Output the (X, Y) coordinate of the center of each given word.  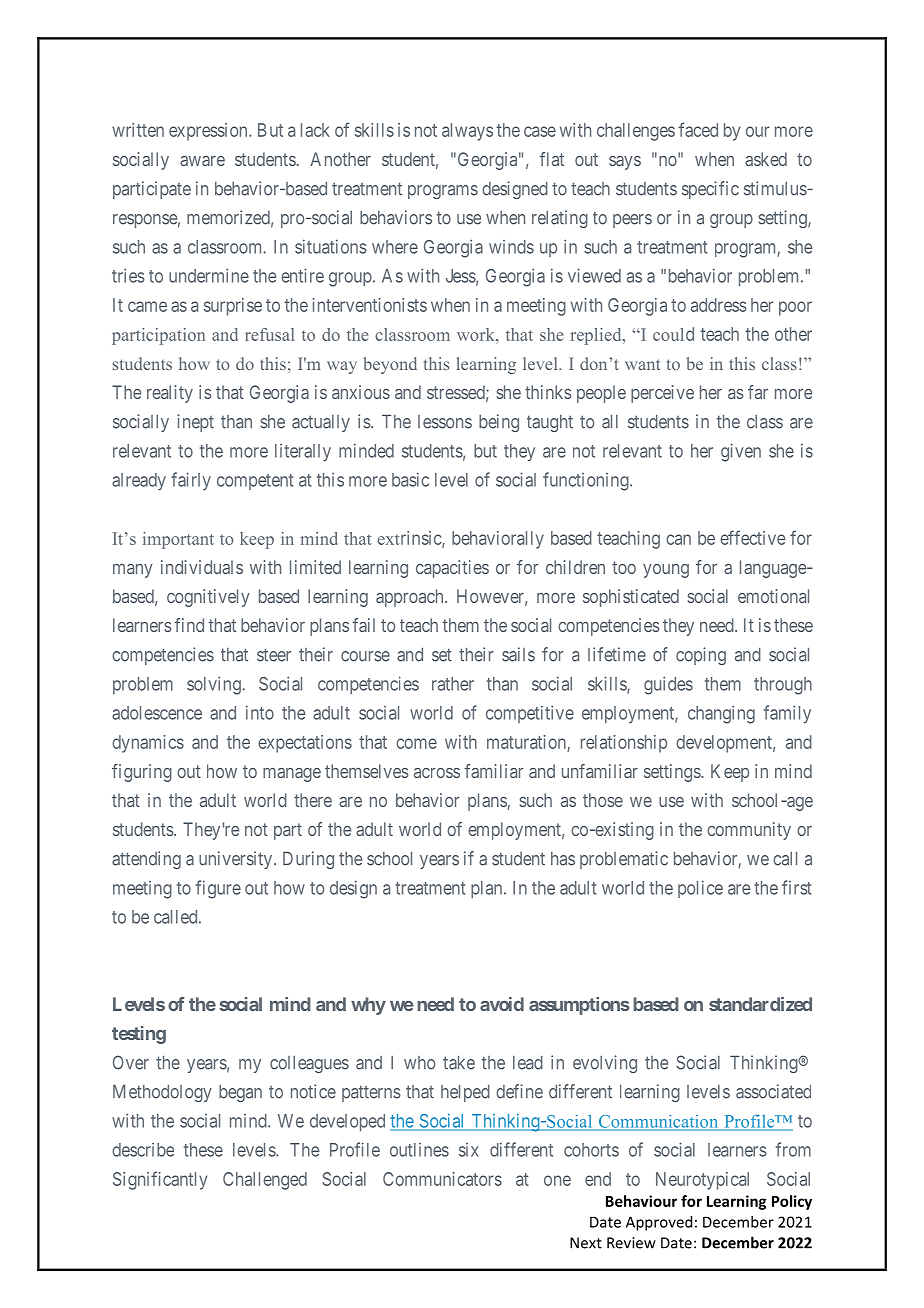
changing (721, 714)
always (467, 132)
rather (453, 684)
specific (710, 190)
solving (215, 685)
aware (202, 161)
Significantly (160, 1180)
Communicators (442, 1179)
